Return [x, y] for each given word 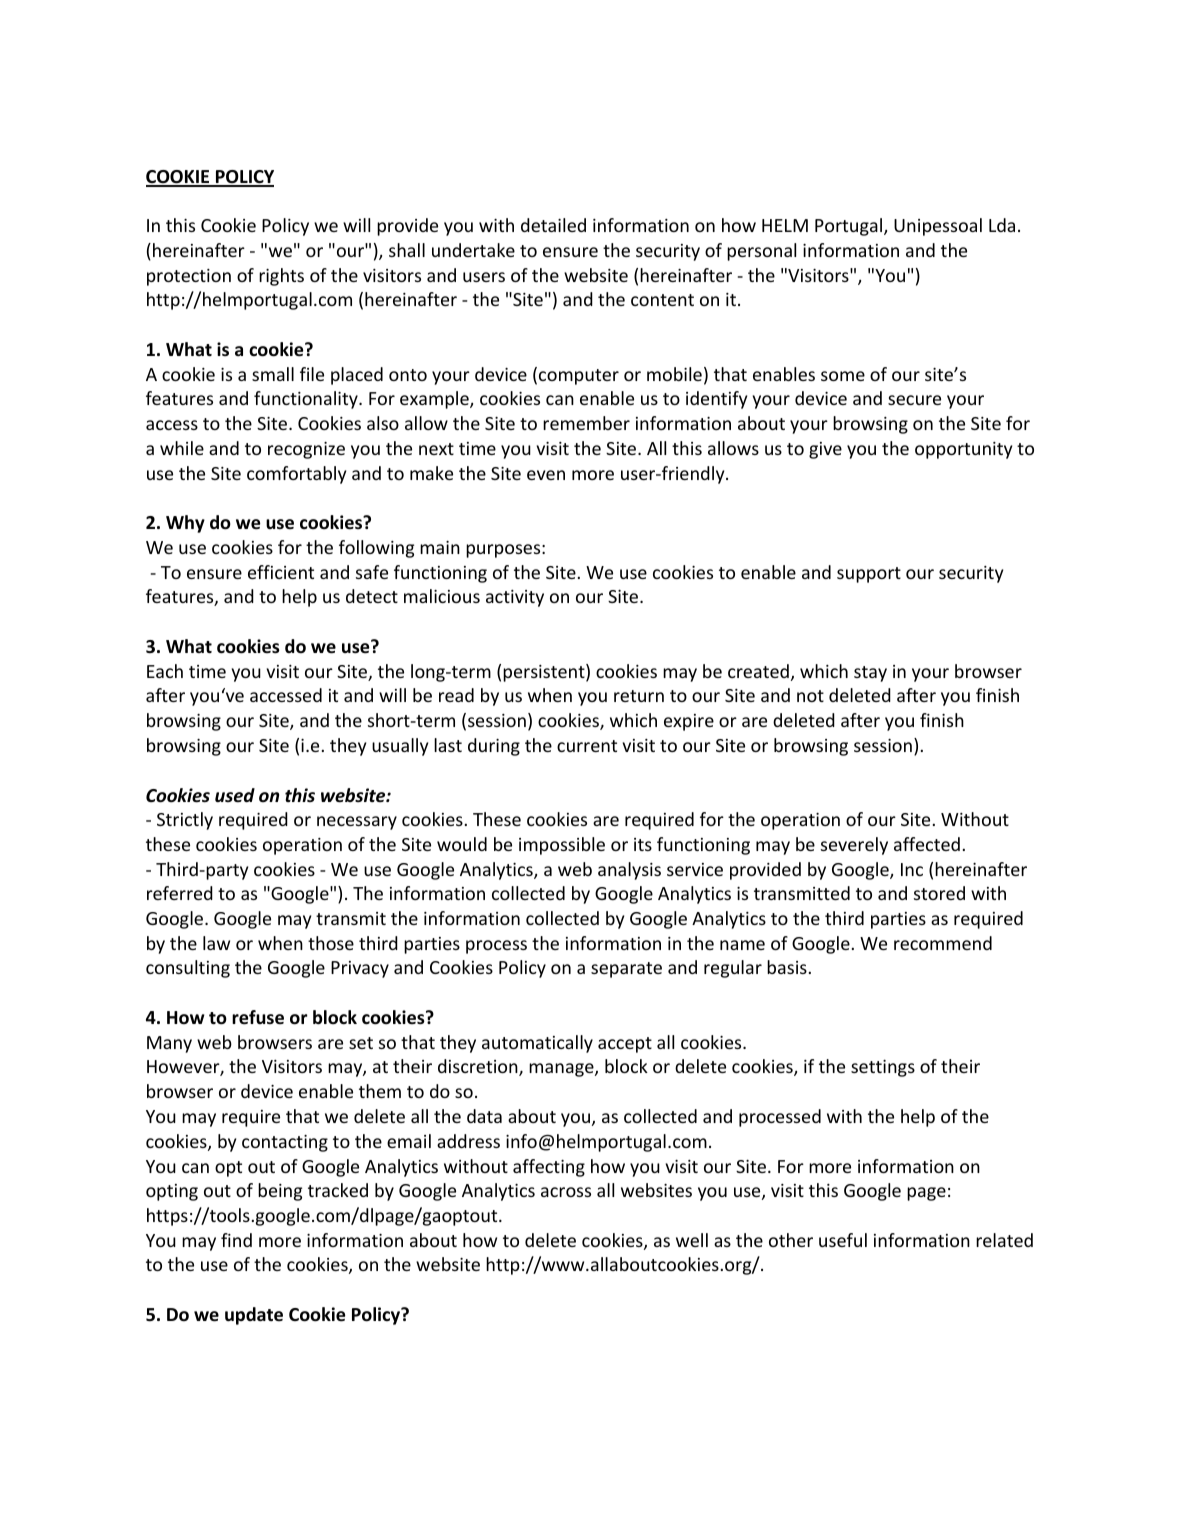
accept [625, 1045]
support [869, 575]
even [546, 475]
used [235, 795]
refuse [258, 1017]
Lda [1002, 225]
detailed [553, 225]
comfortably [296, 475]
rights [281, 277]
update [254, 1316]
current [587, 746]
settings [883, 1068]
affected [927, 844]
